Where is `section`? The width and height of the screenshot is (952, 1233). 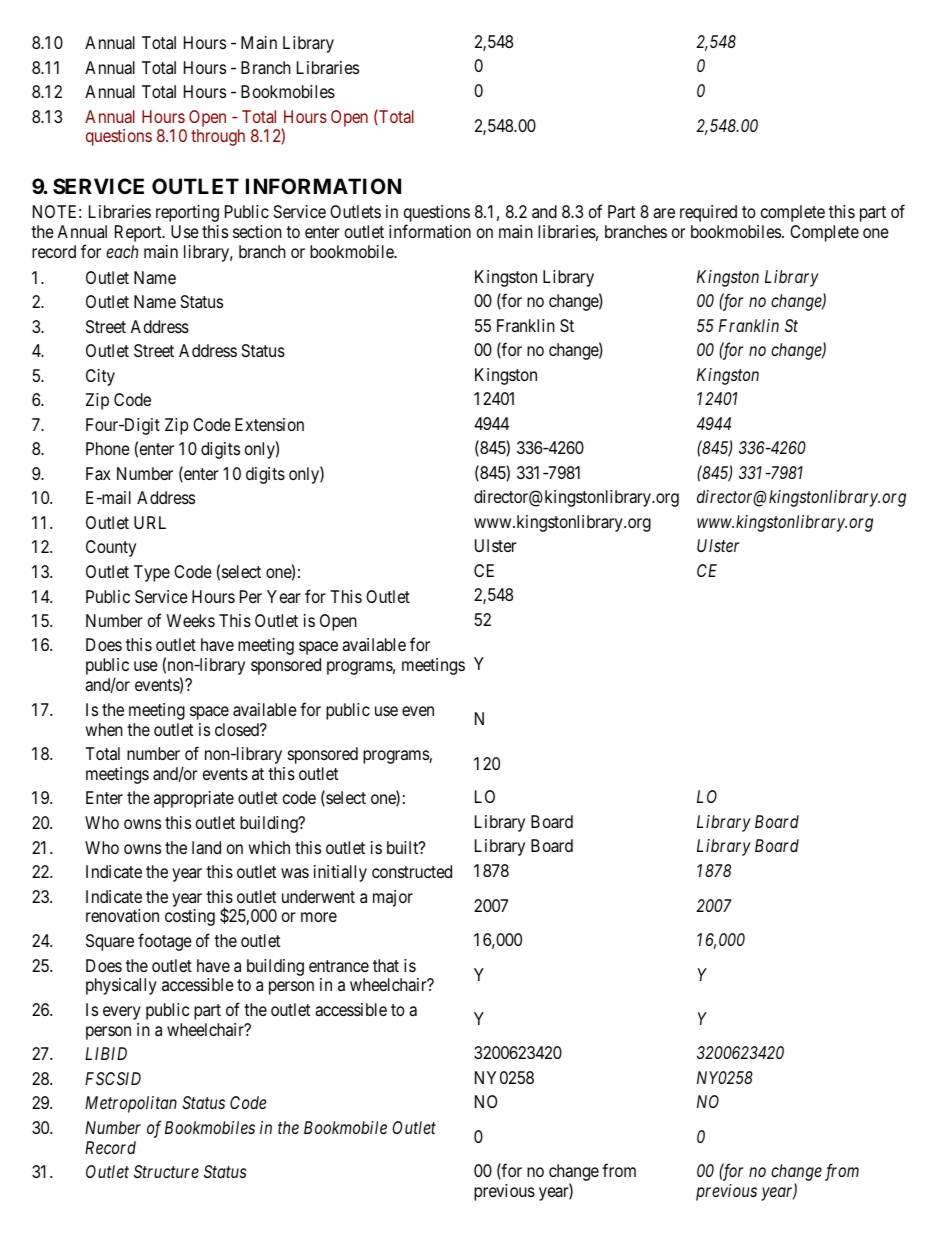 section is located at coordinates (257, 231).
